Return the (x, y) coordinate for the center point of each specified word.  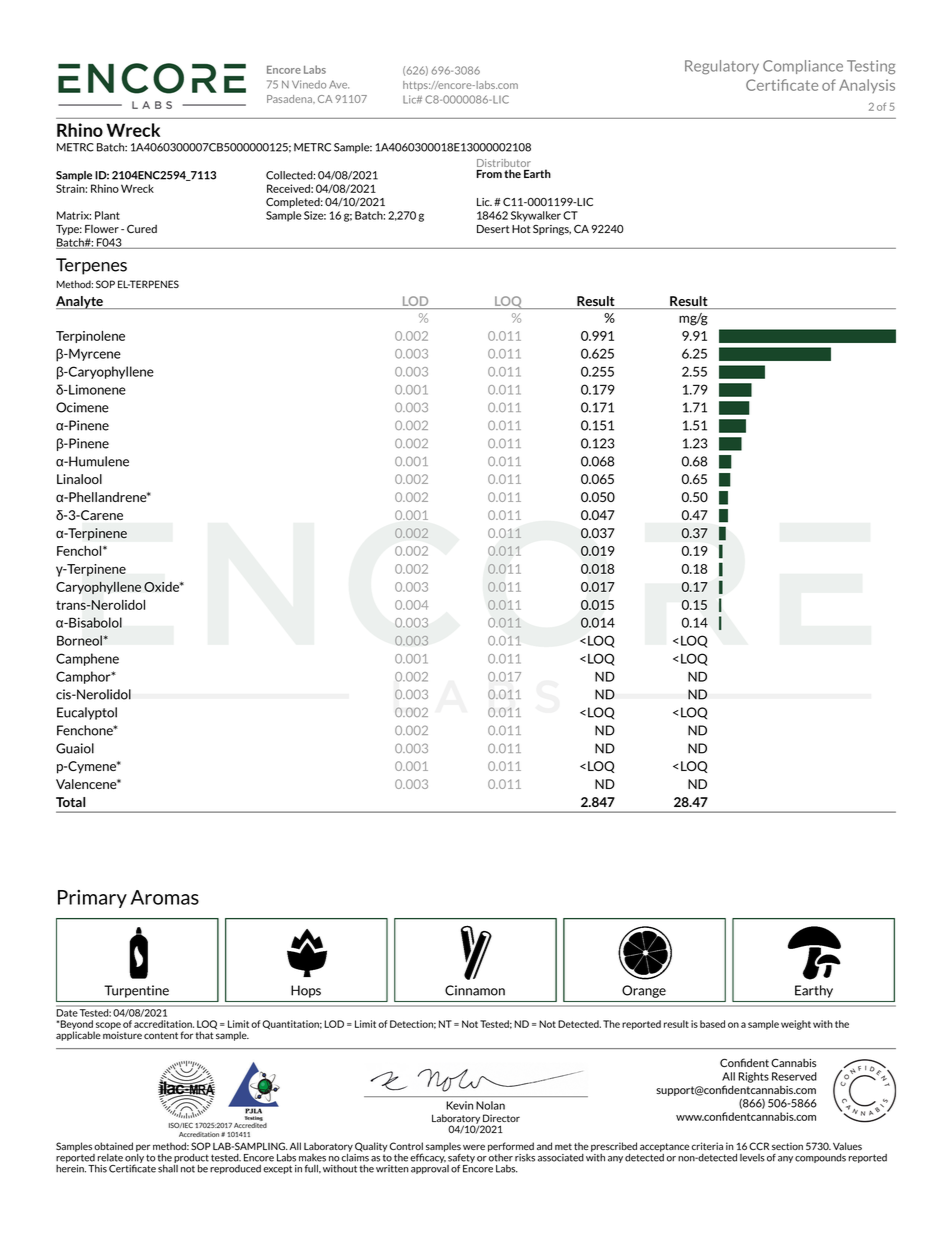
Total (70, 802)
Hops (306, 991)
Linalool (79, 479)
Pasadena (291, 99)
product (191, 1158)
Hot (521, 229)
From (489, 174)
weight (796, 1025)
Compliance (803, 67)
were (474, 1147)
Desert (493, 229)
